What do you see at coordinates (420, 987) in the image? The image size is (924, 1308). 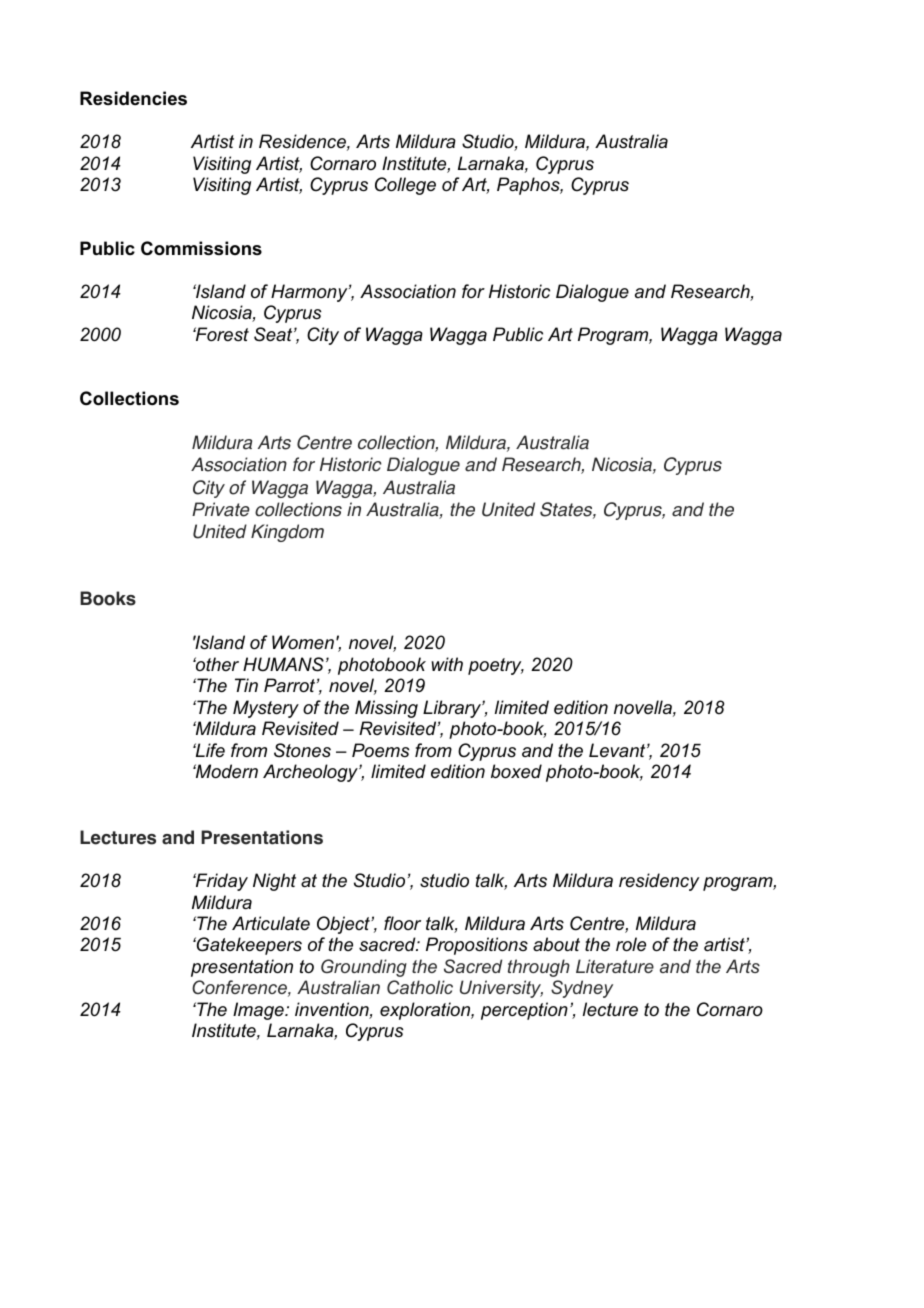 I see `Catholic` at bounding box center [420, 987].
